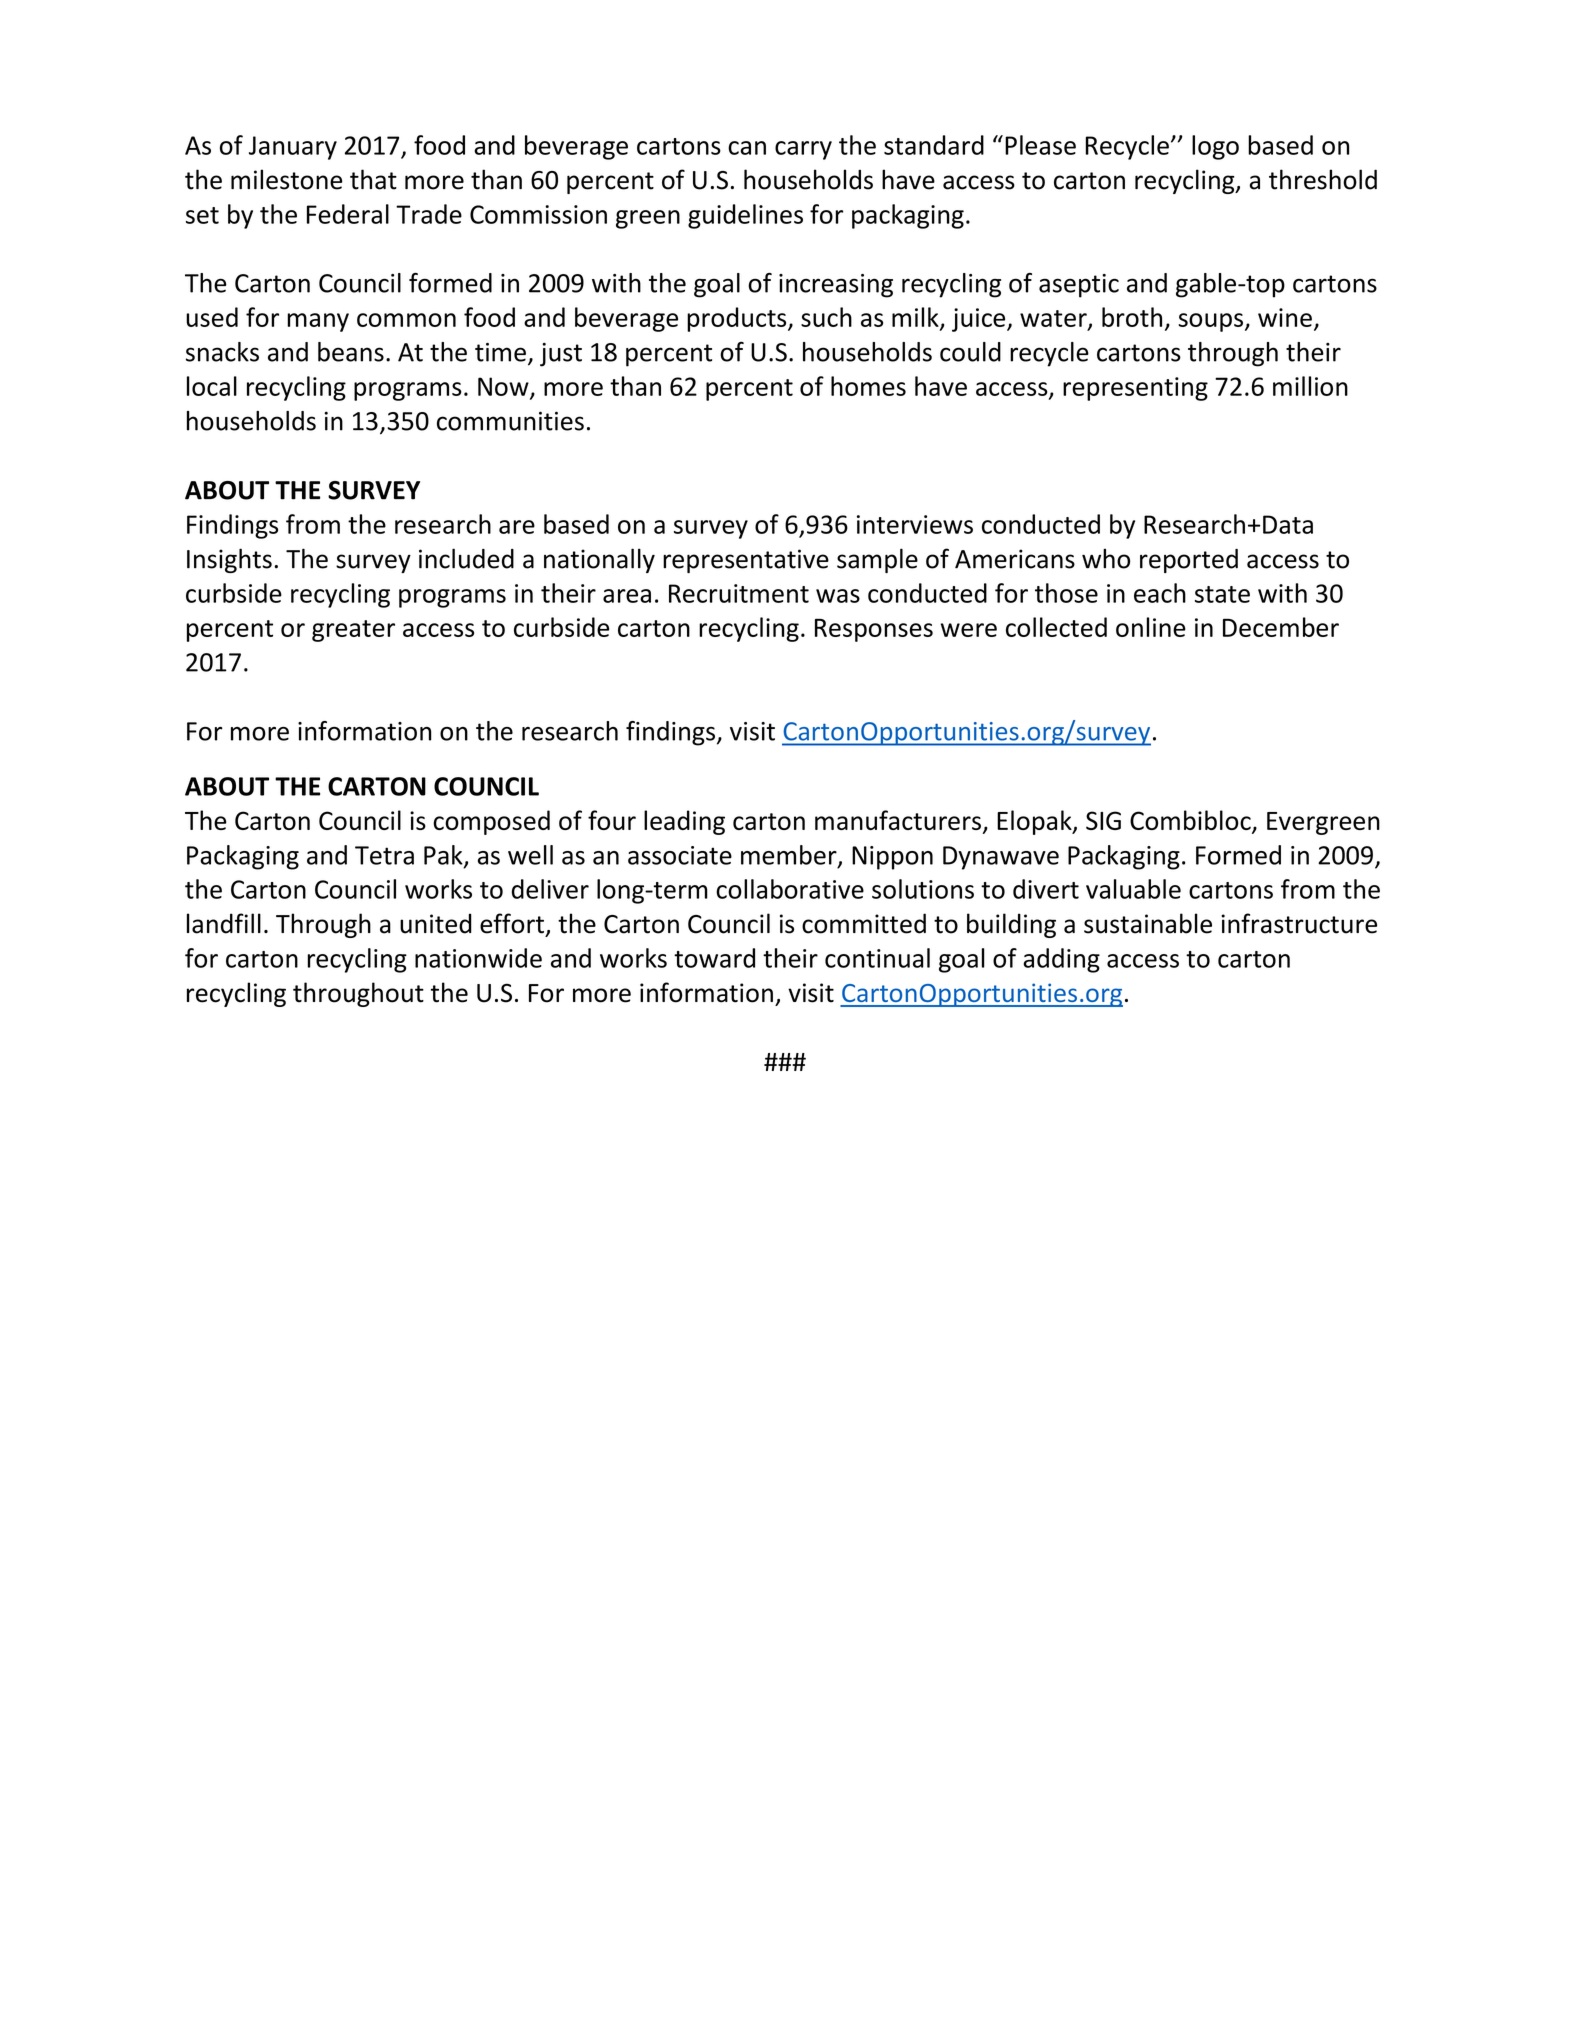 Image resolution: width=1570 pixels, height=2032 pixels. I want to click on representative, so click(746, 561).
